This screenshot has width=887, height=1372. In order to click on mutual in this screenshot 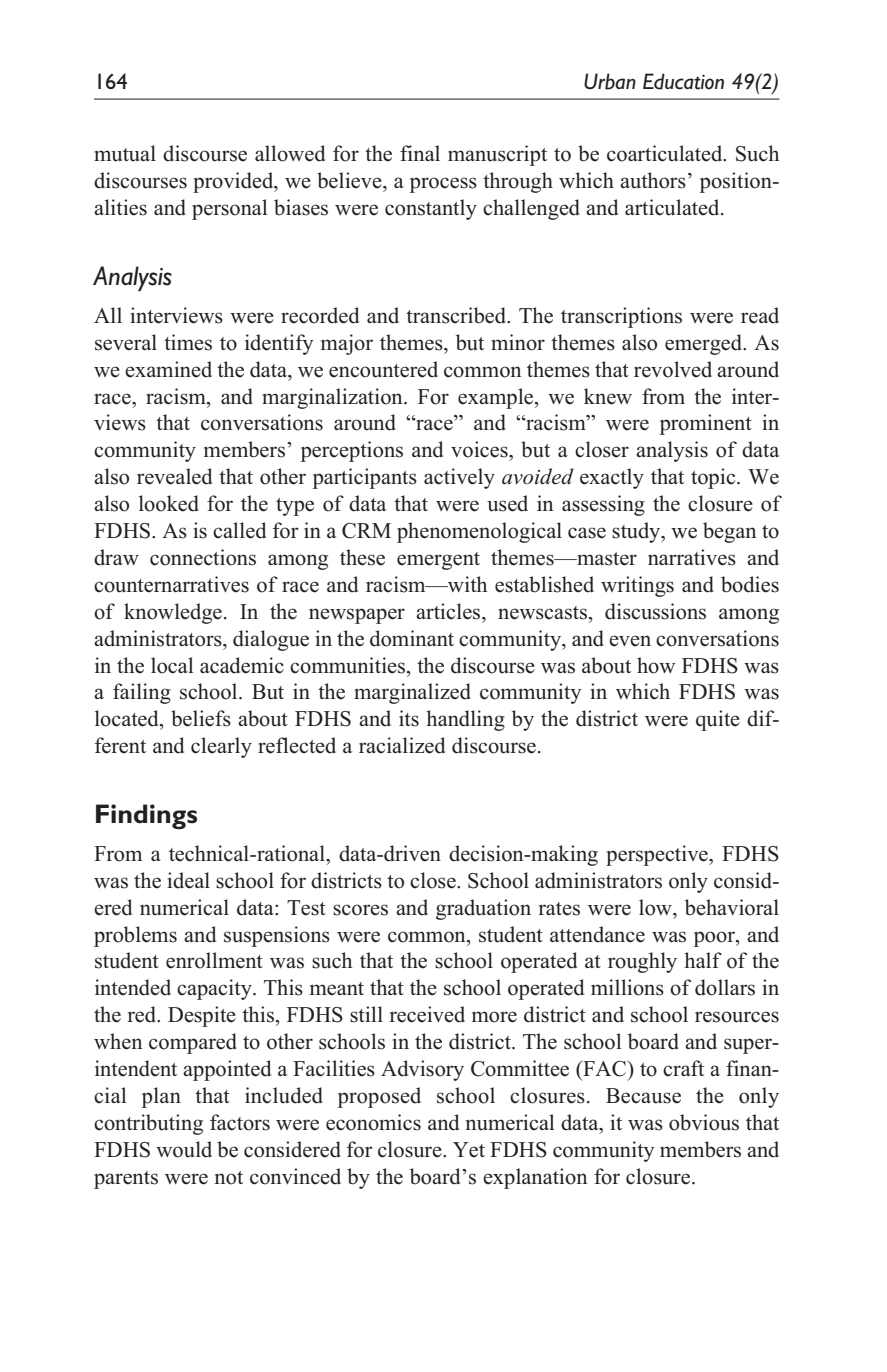, I will do `click(125, 153)`.
